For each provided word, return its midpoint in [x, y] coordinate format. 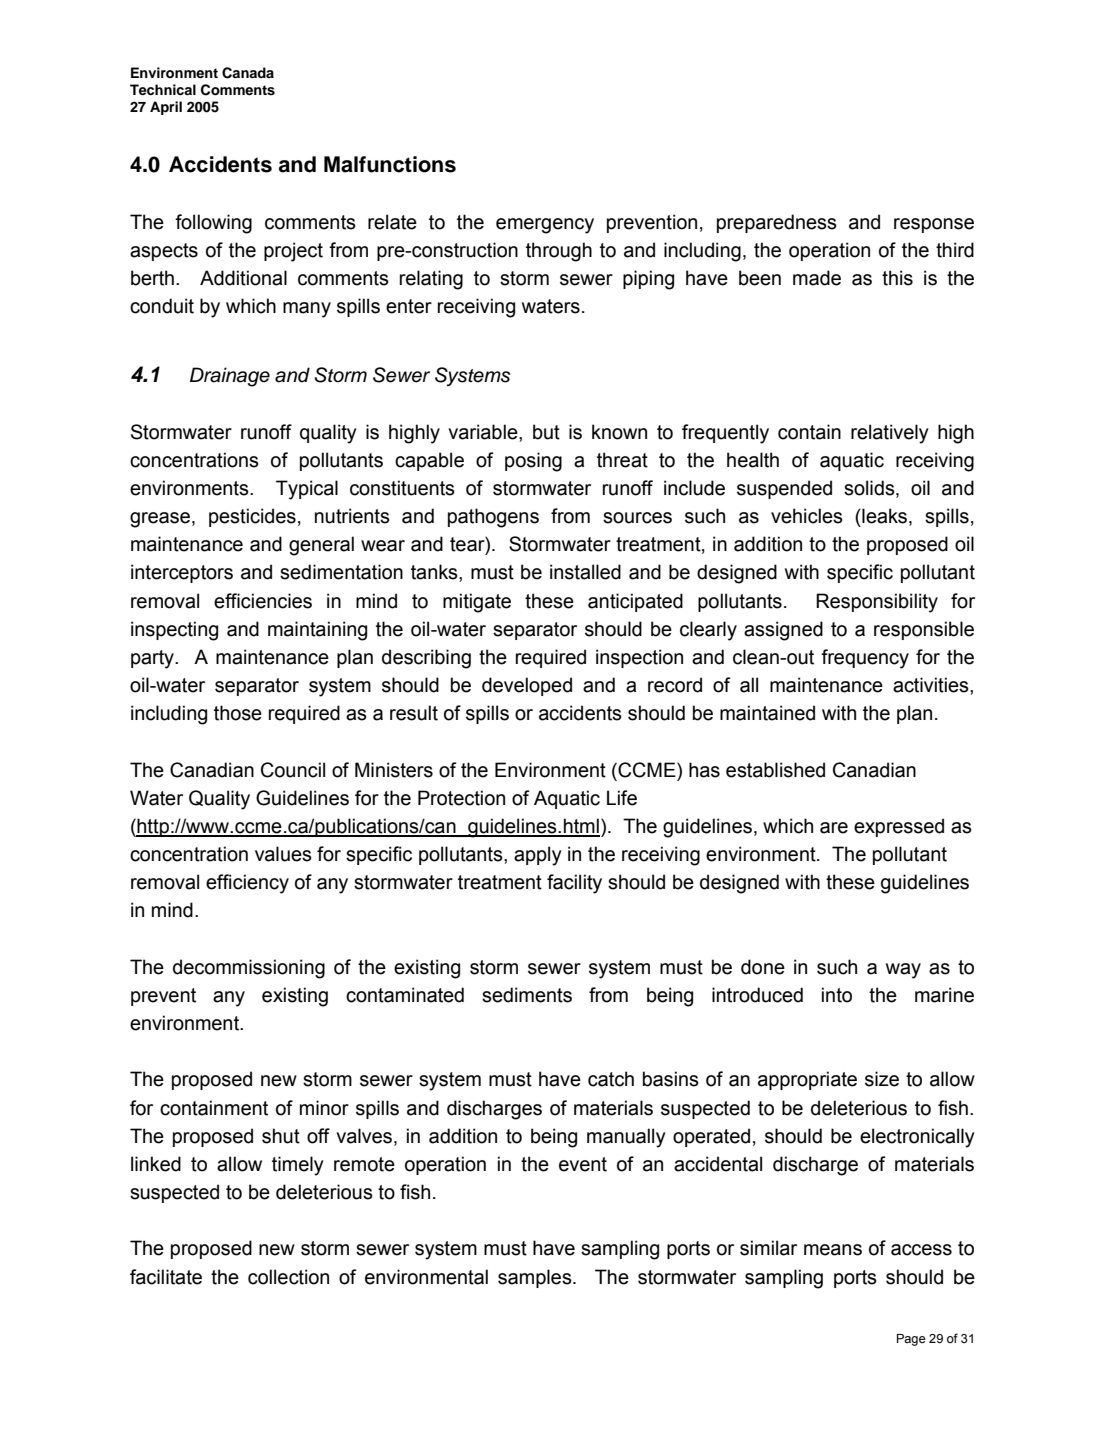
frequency [865, 659]
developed [527, 686]
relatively [890, 434]
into [837, 995]
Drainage [230, 377]
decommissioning [249, 969]
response [934, 225]
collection [288, 1277]
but [546, 432]
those [238, 713]
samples [536, 1278]
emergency [545, 226]
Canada [248, 73]
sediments [527, 995]
